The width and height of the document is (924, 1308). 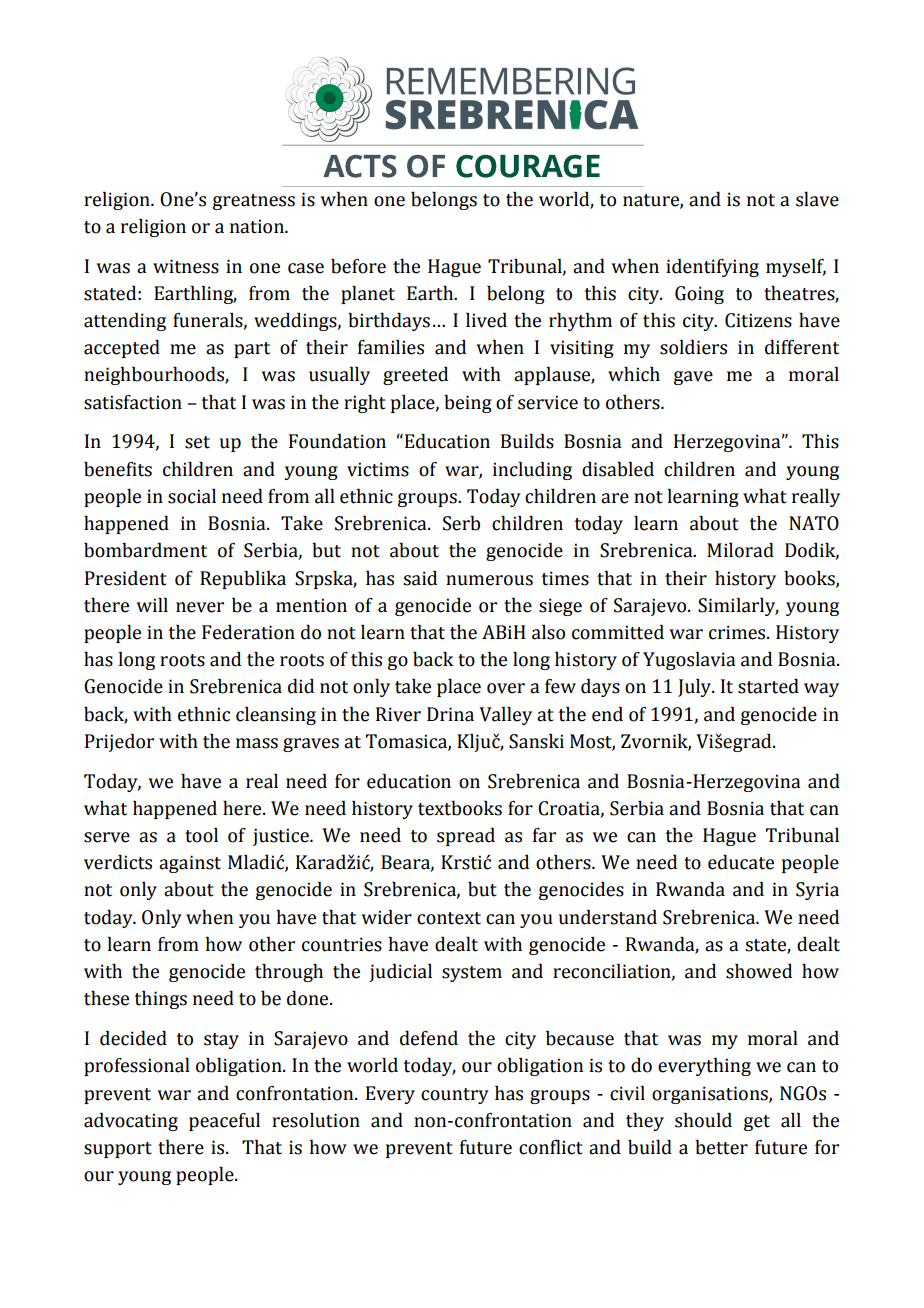 What do you see at coordinates (224, 1122) in the document?
I see `peaceful` at bounding box center [224, 1122].
